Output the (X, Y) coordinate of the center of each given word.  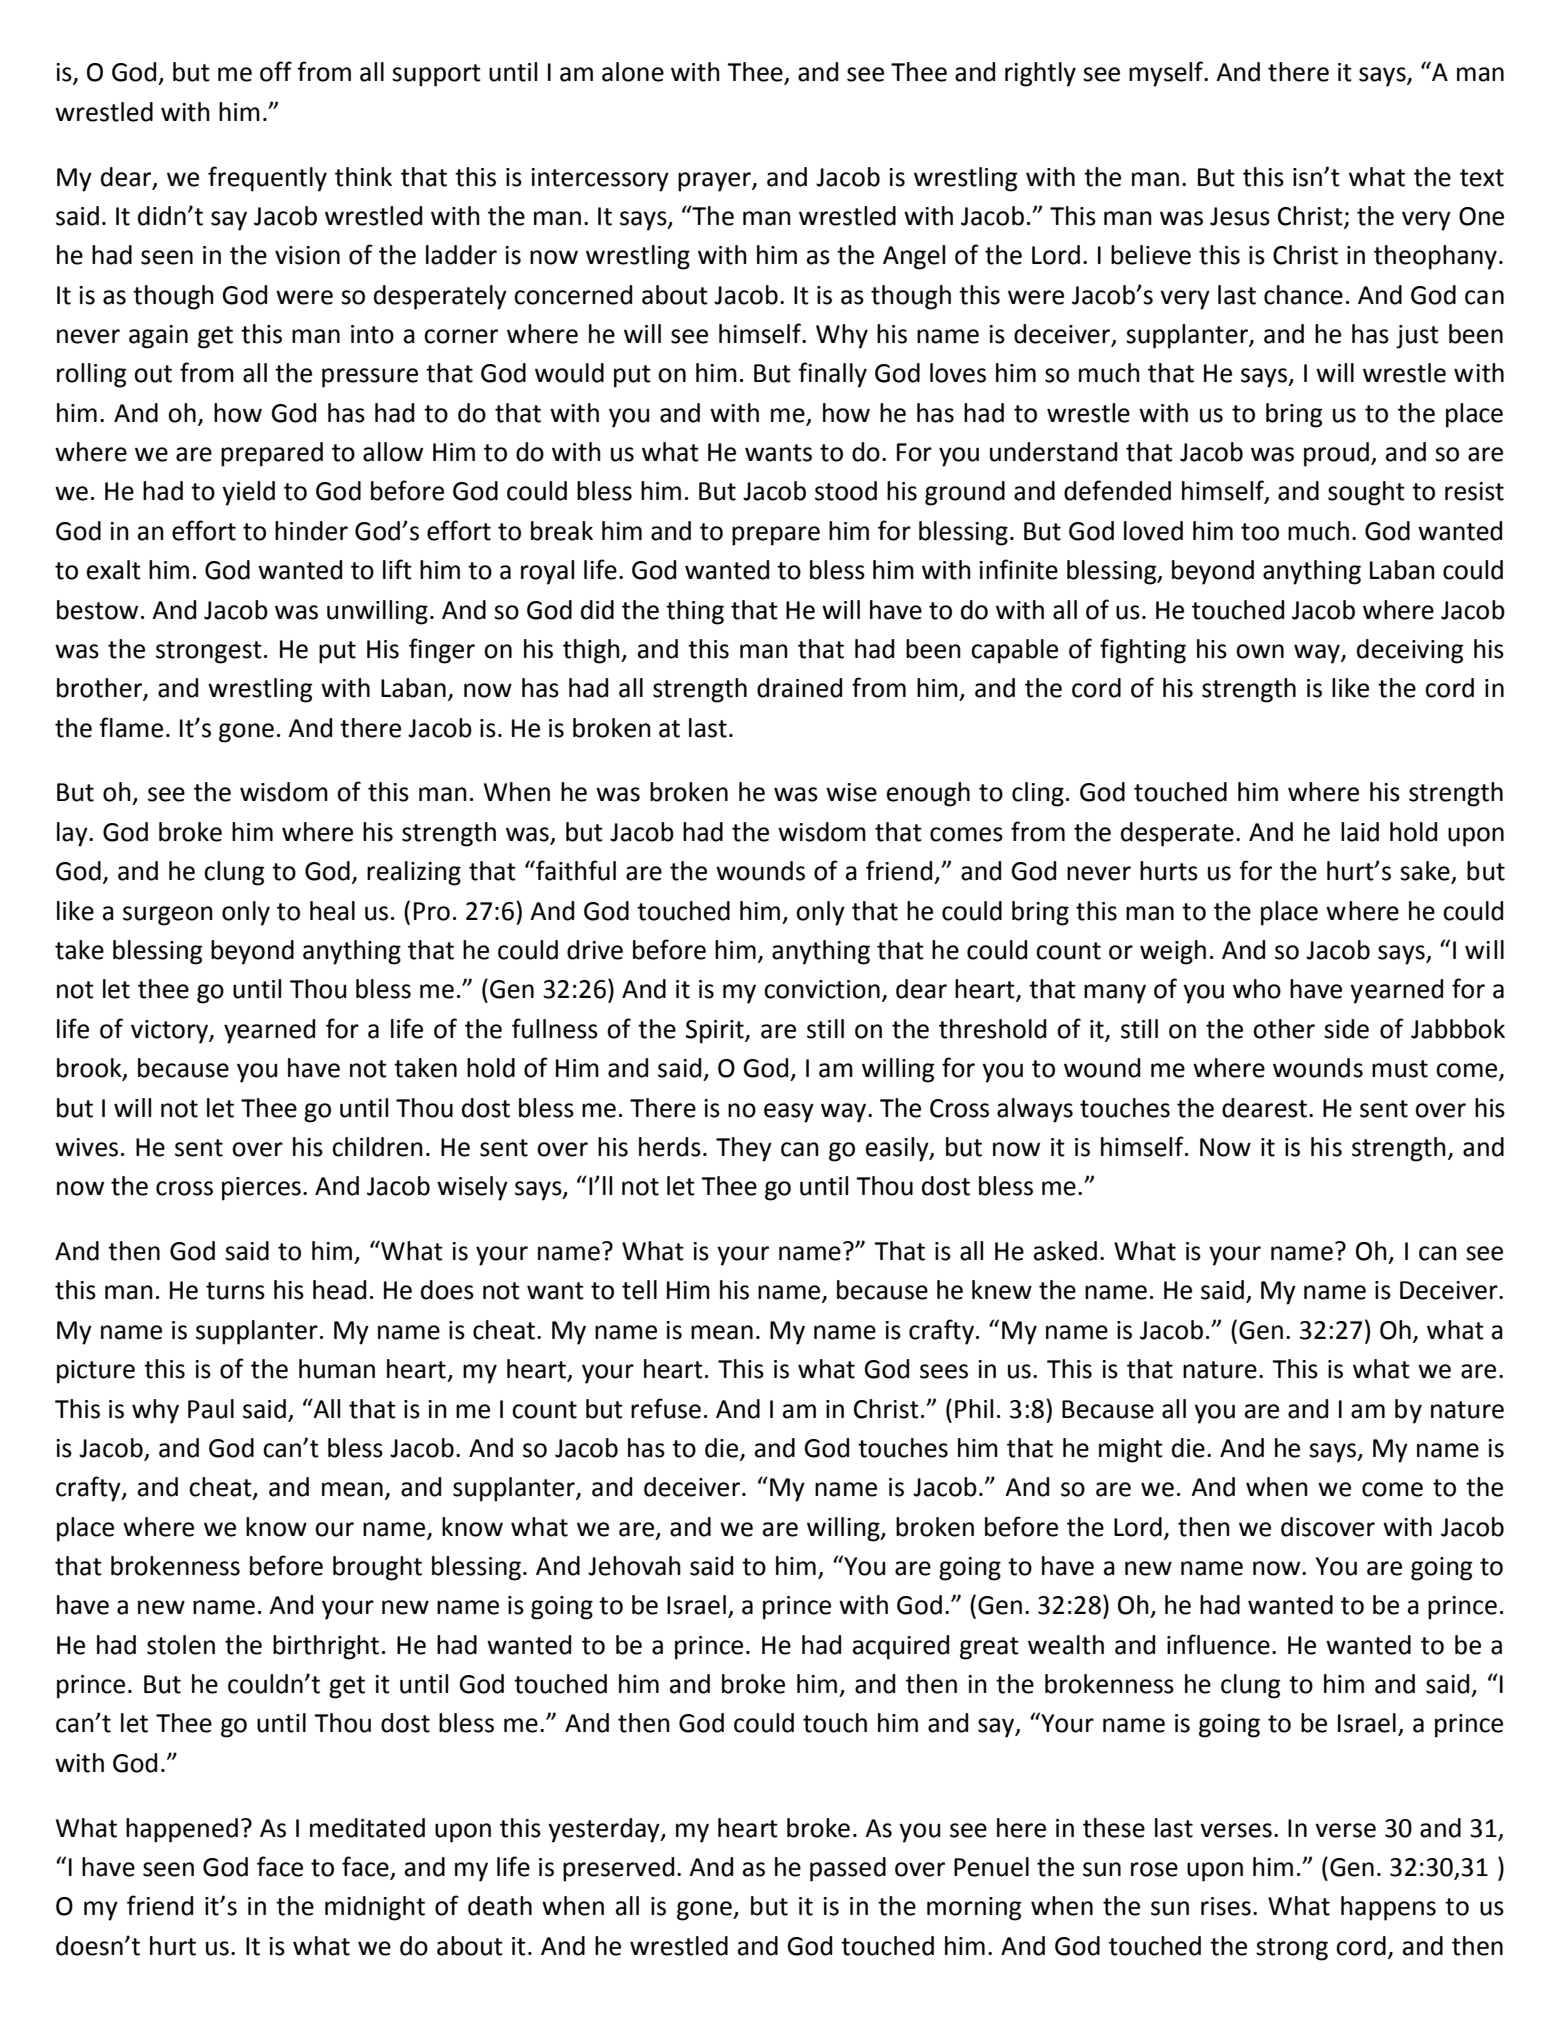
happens (1388, 1908)
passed (848, 1869)
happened (182, 1830)
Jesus (1240, 216)
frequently (267, 179)
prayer (715, 182)
